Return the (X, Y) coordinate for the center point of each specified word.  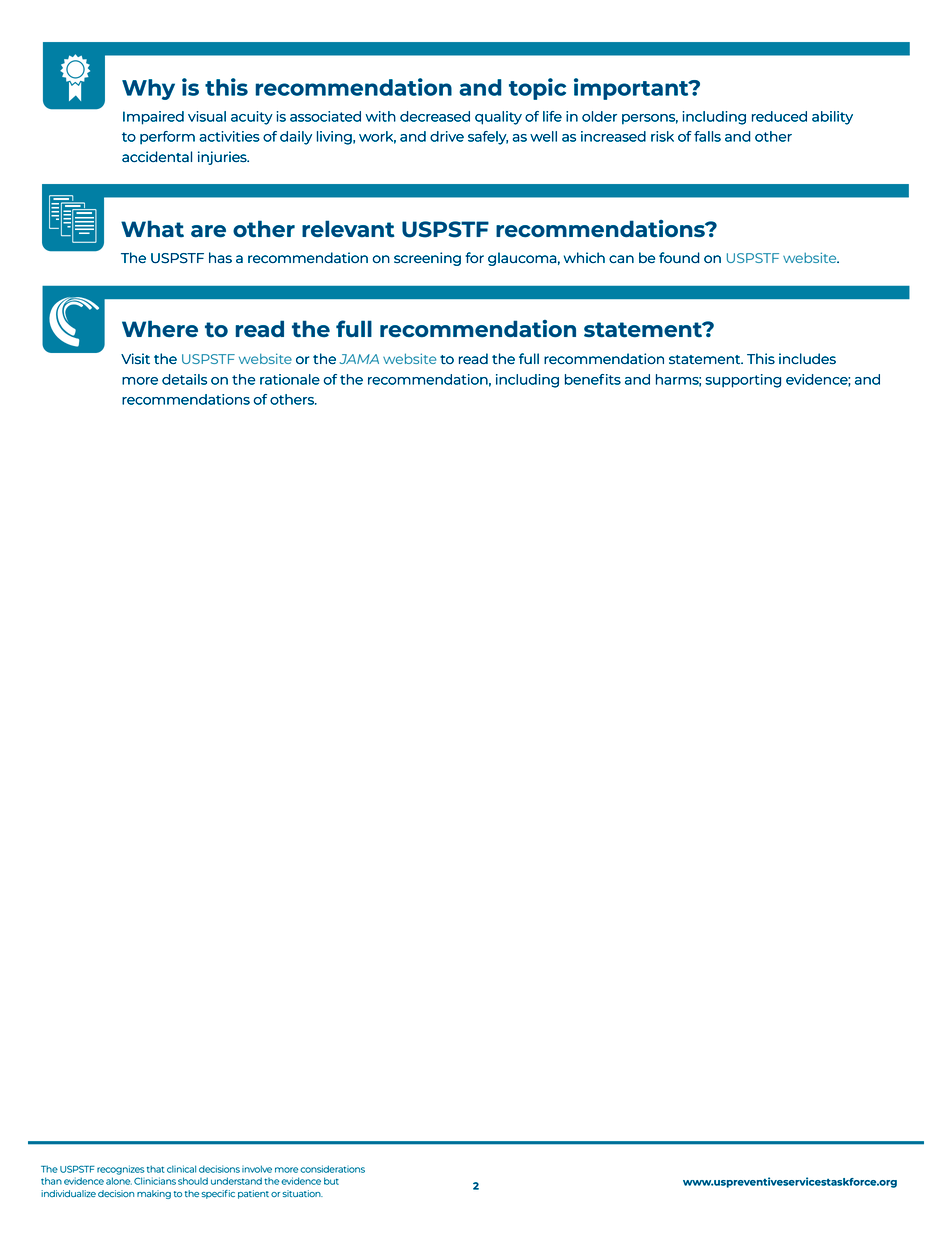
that (156, 1169)
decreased (435, 116)
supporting (743, 381)
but (331, 1181)
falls (707, 136)
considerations (332, 1169)
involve (257, 1169)
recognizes (121, 1170)
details (184, 379)
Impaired (153, 118)
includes (807, 358)
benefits (593, 379)
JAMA (359, 359)
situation (302, 1193)
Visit (135, 358)
